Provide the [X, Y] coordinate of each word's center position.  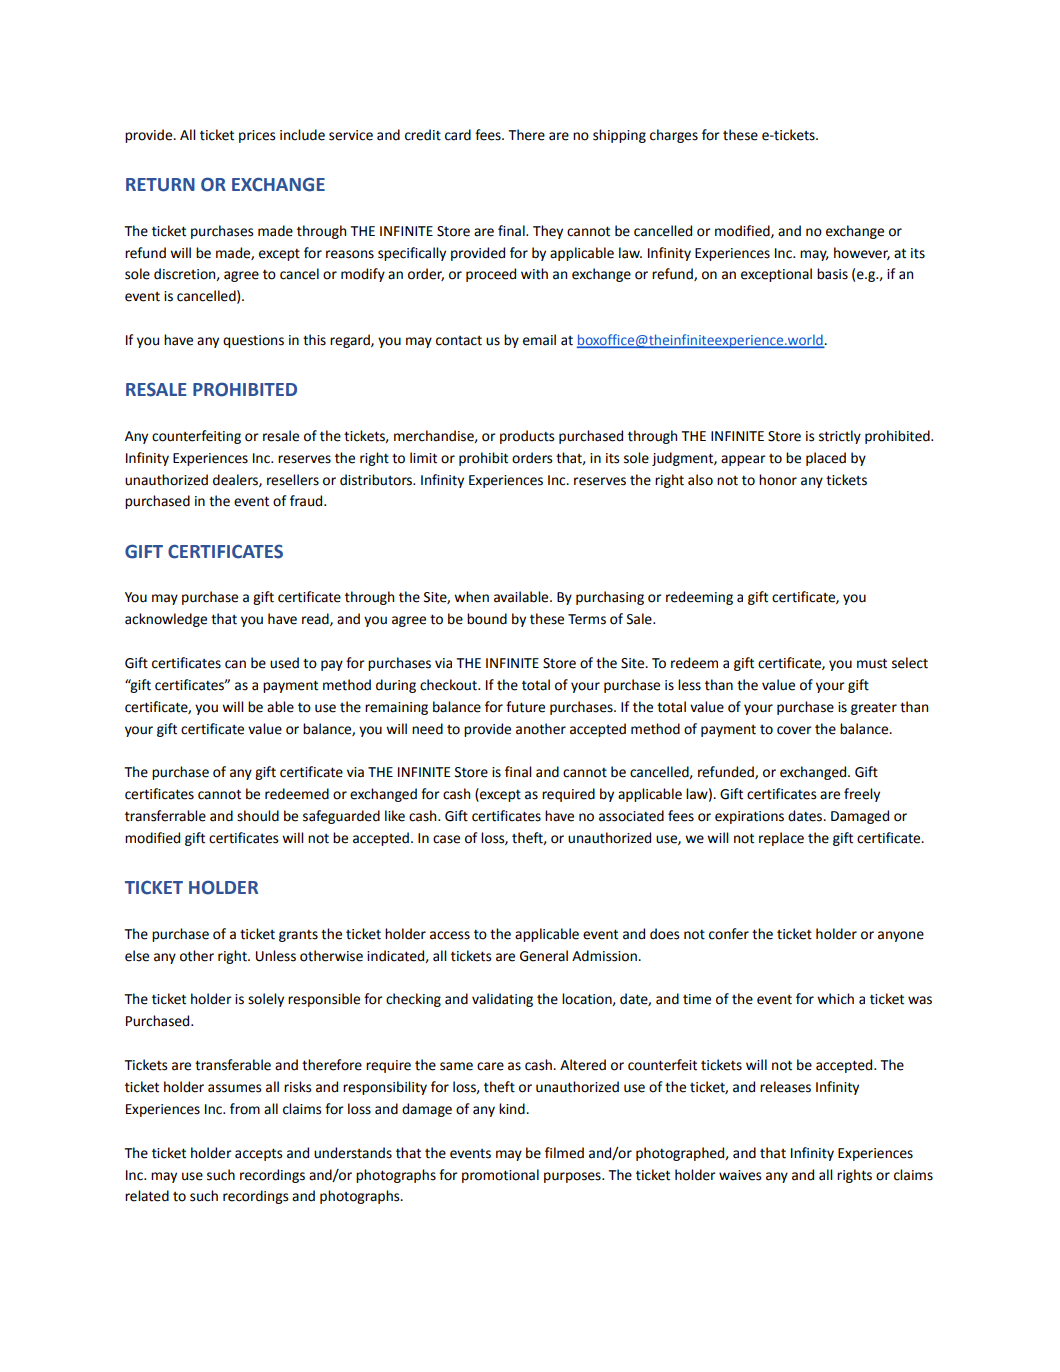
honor [778, 480]
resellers [293, 480]
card [458, 135]
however [862, 253]
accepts [258, 1154]
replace [781, 839]
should [258, 816]
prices [257, 136]
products [527, 437]
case [446, 839]
